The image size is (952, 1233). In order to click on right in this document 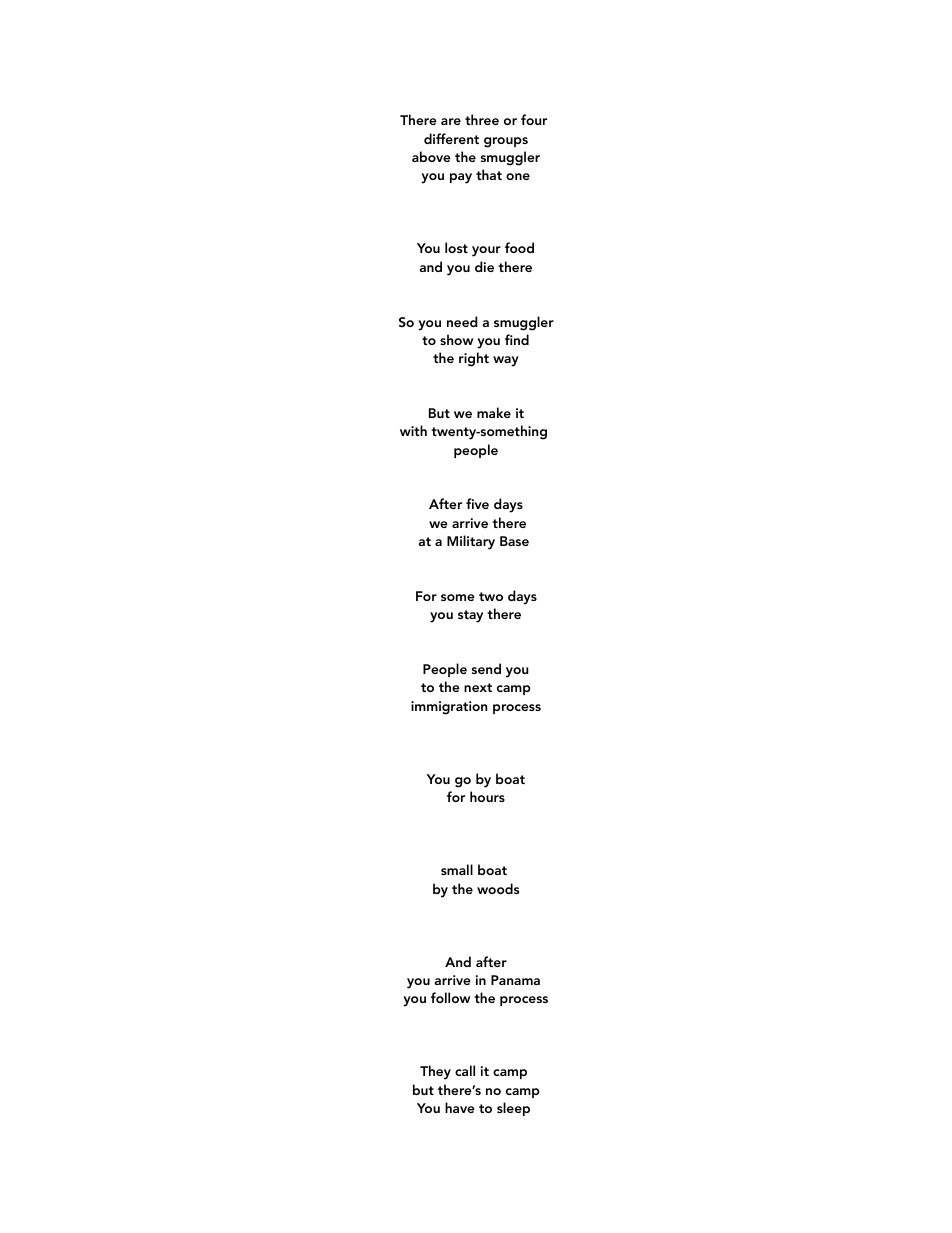, I will do `click(474, 359)`.
